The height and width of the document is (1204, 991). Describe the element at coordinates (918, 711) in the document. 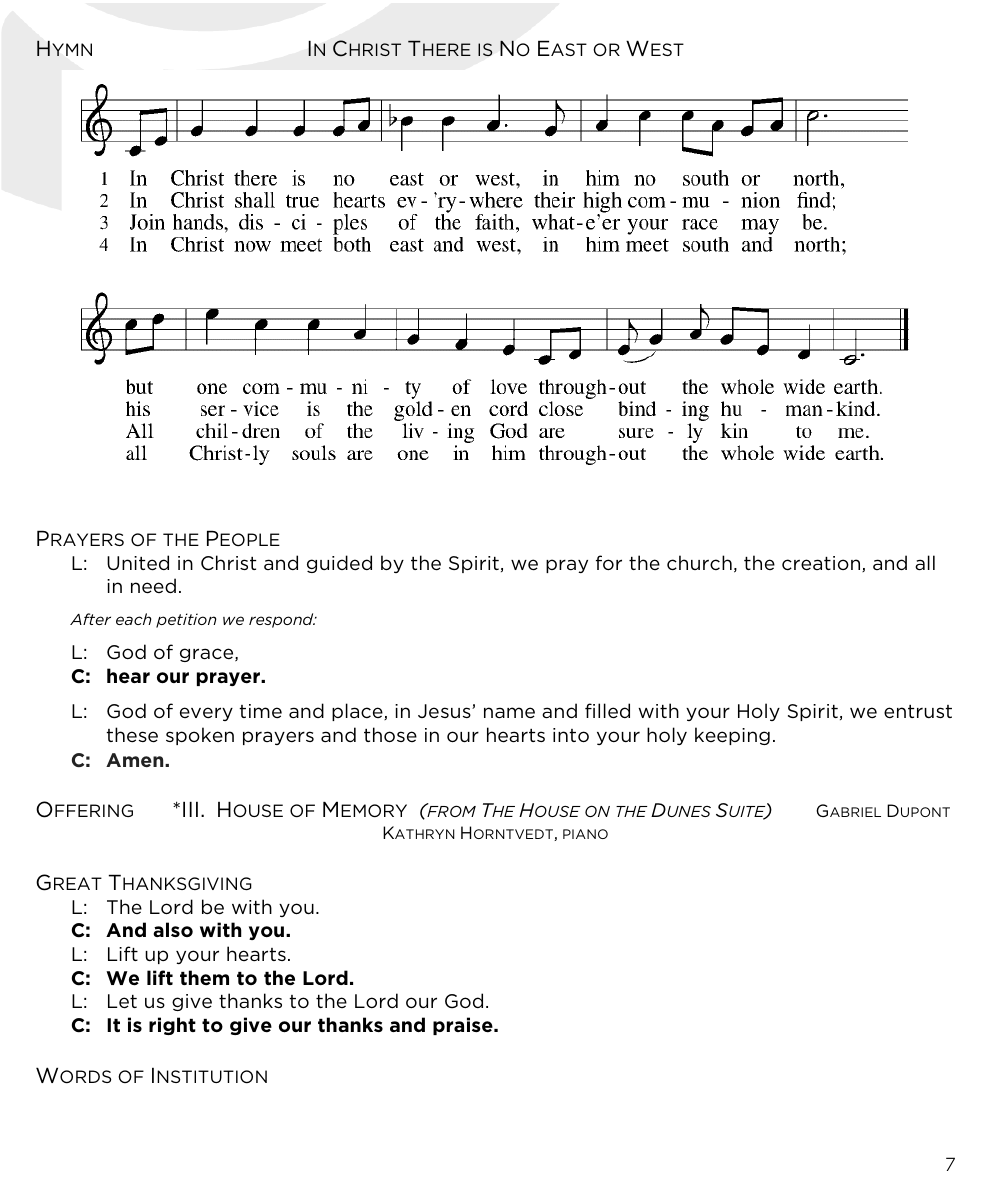

I see `entrust` at that location.
